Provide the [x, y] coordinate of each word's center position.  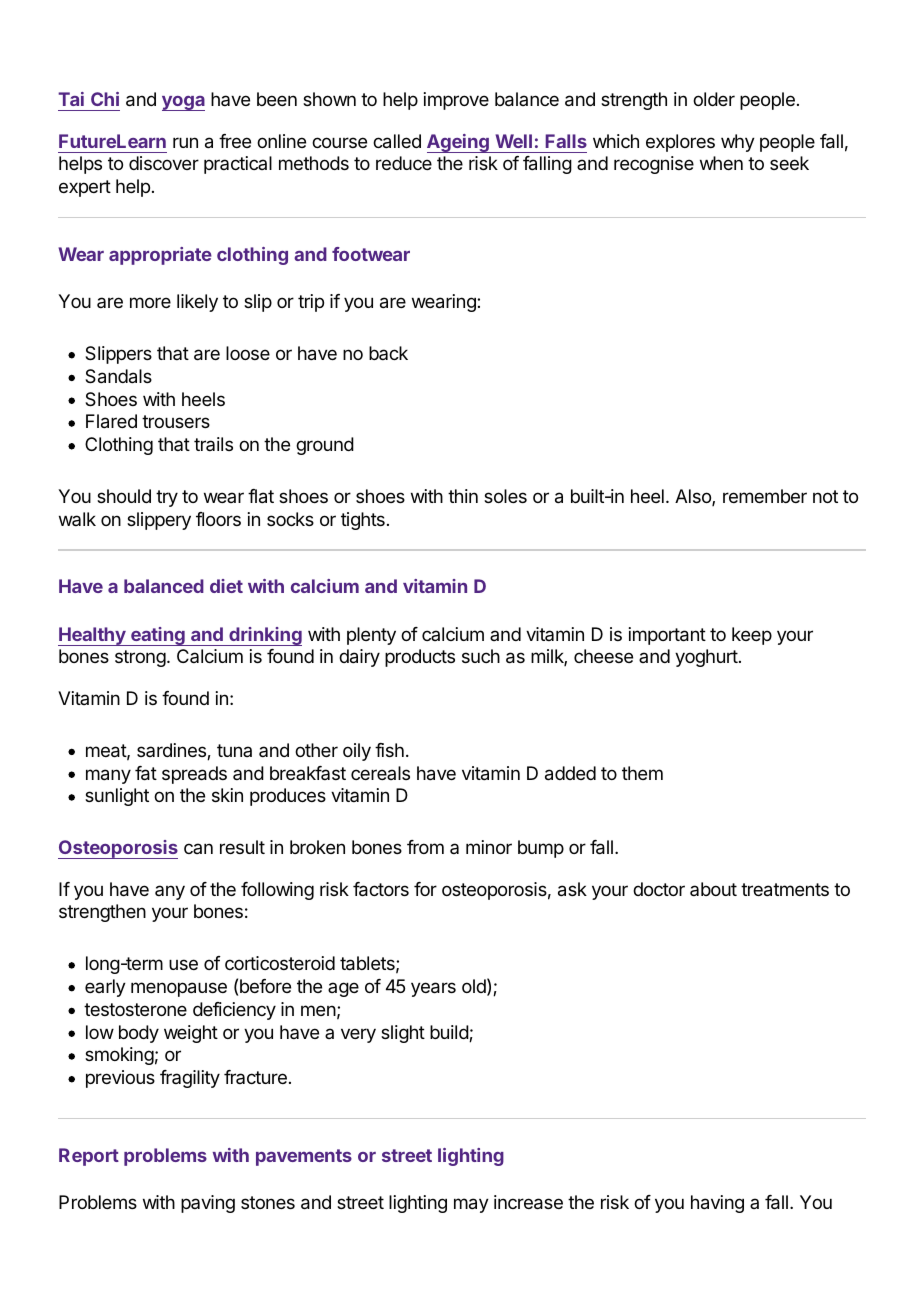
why [738, 143]
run [185, 142]
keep [752, 636]
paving [208, 1204]
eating [158, 636]
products [420, 658]
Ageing [459, 143]
